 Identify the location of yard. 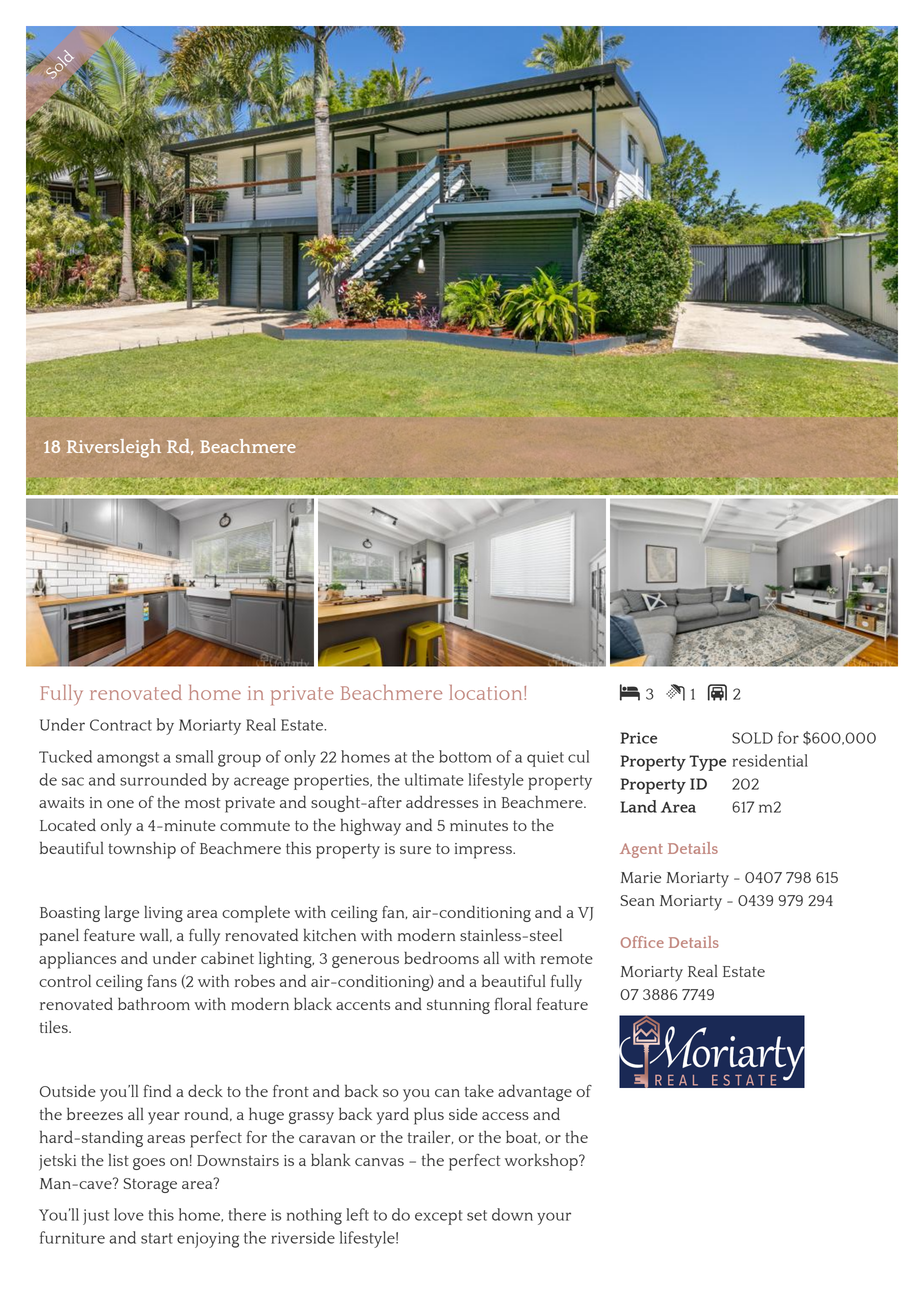
(392, 1116).
